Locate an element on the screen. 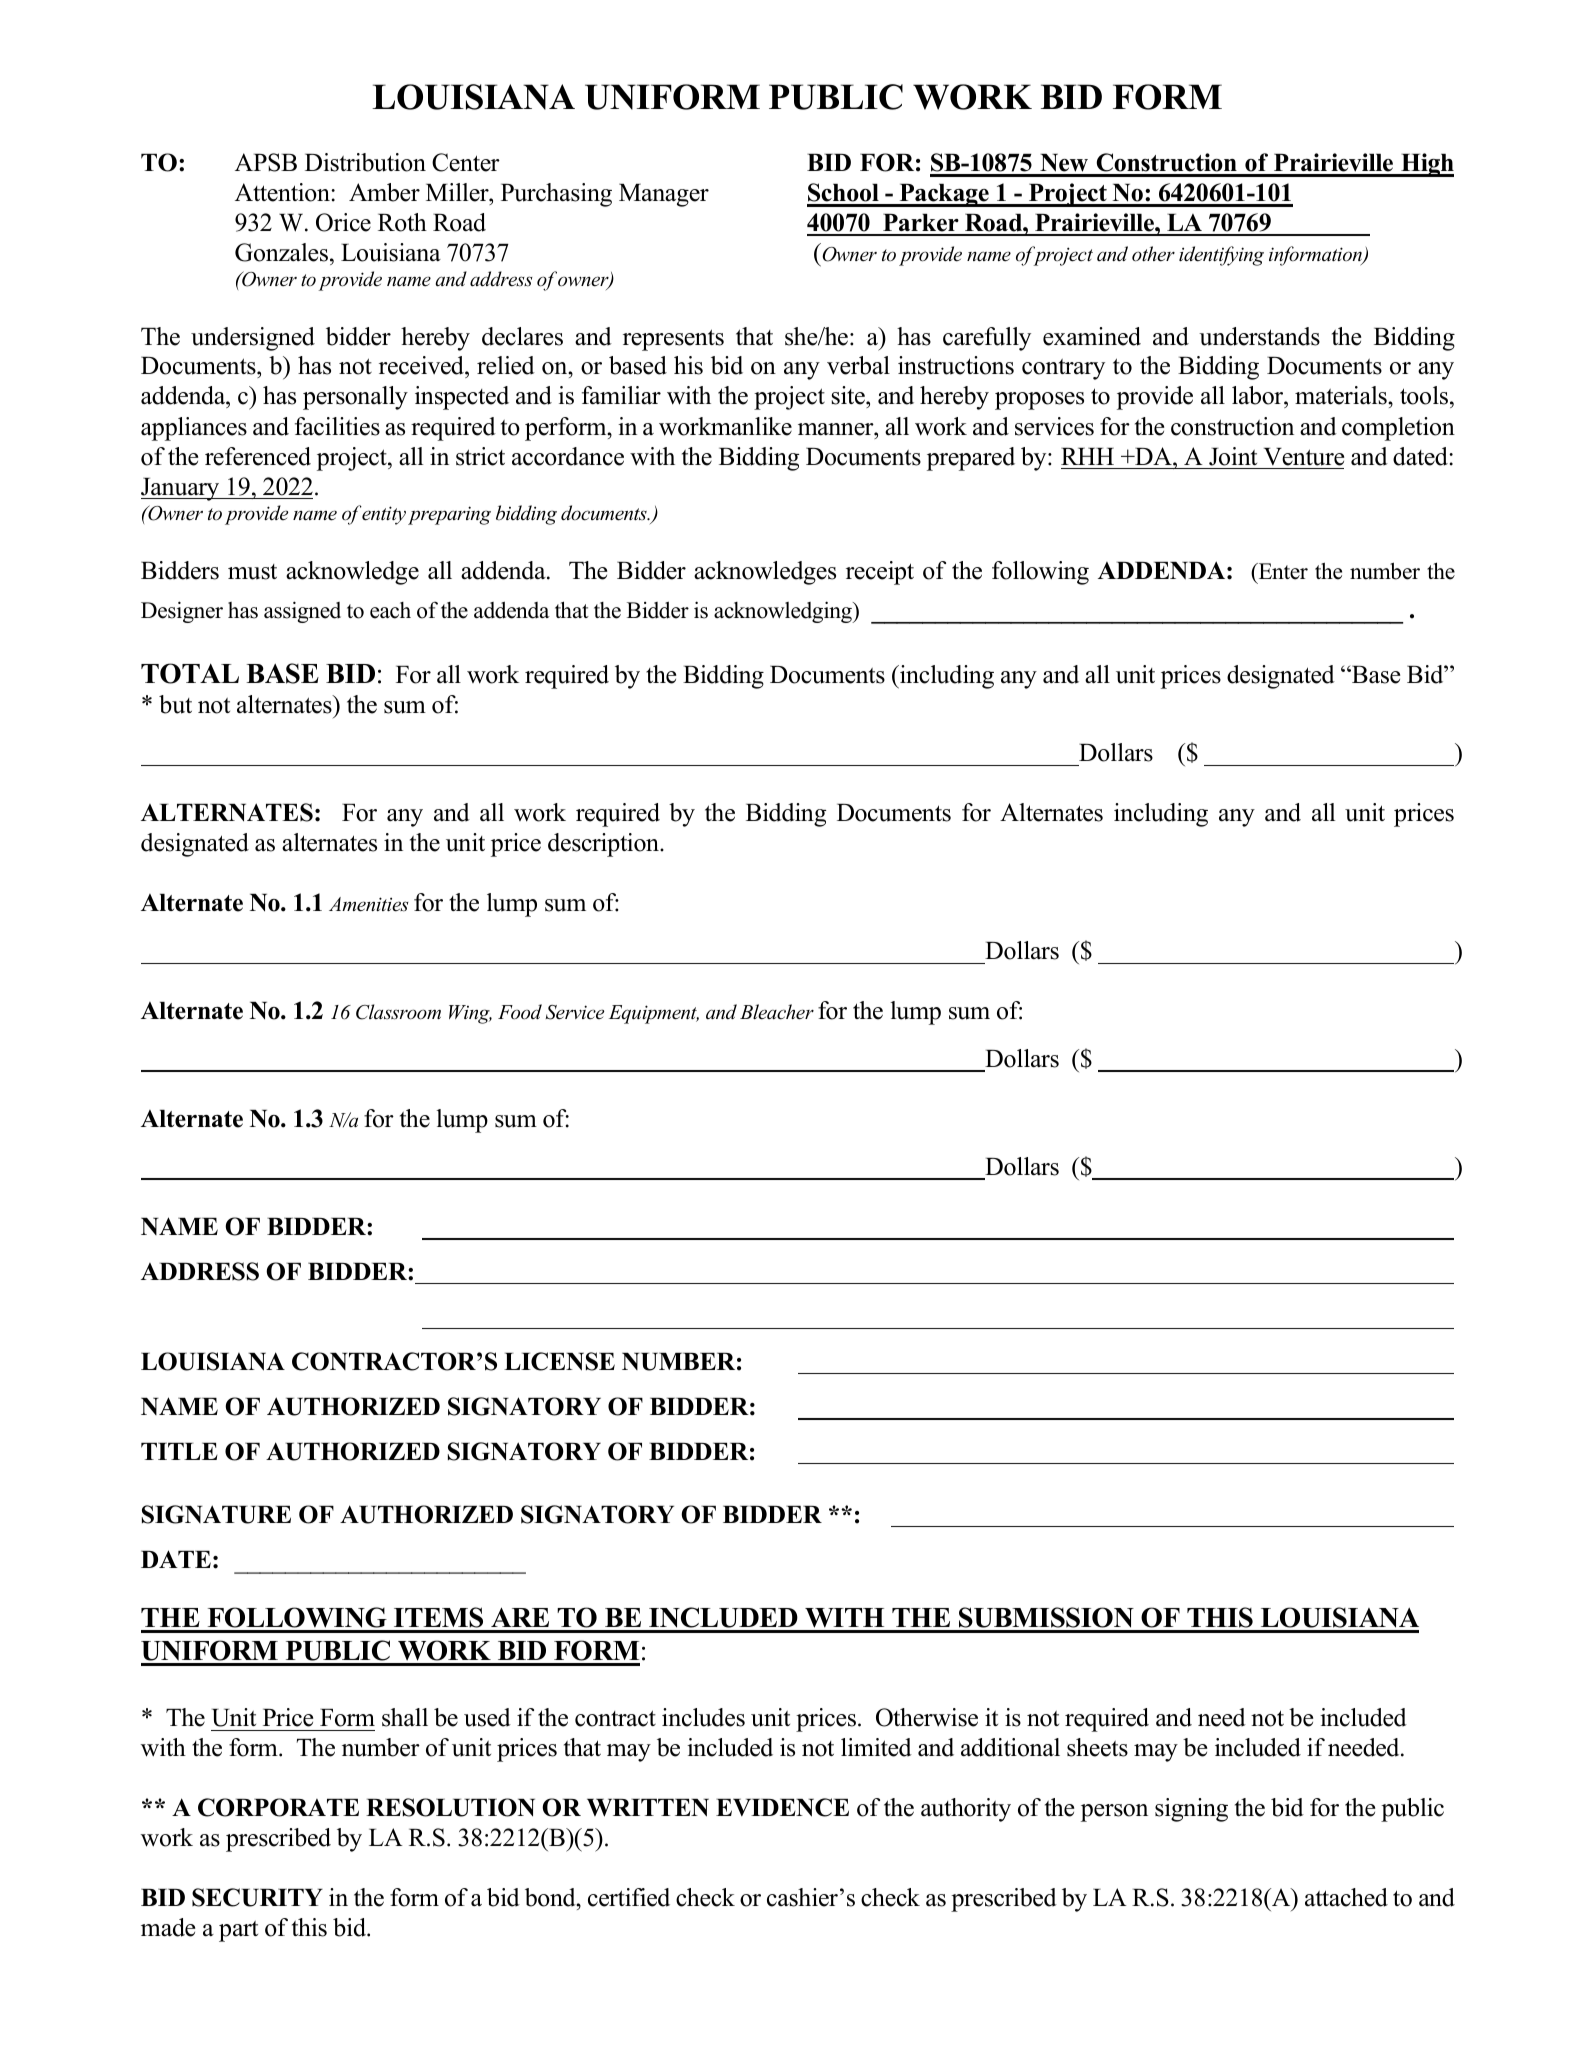 This screenshot has width=1595, height=2064. SECURITY is located at coordinates (257, 1897).
